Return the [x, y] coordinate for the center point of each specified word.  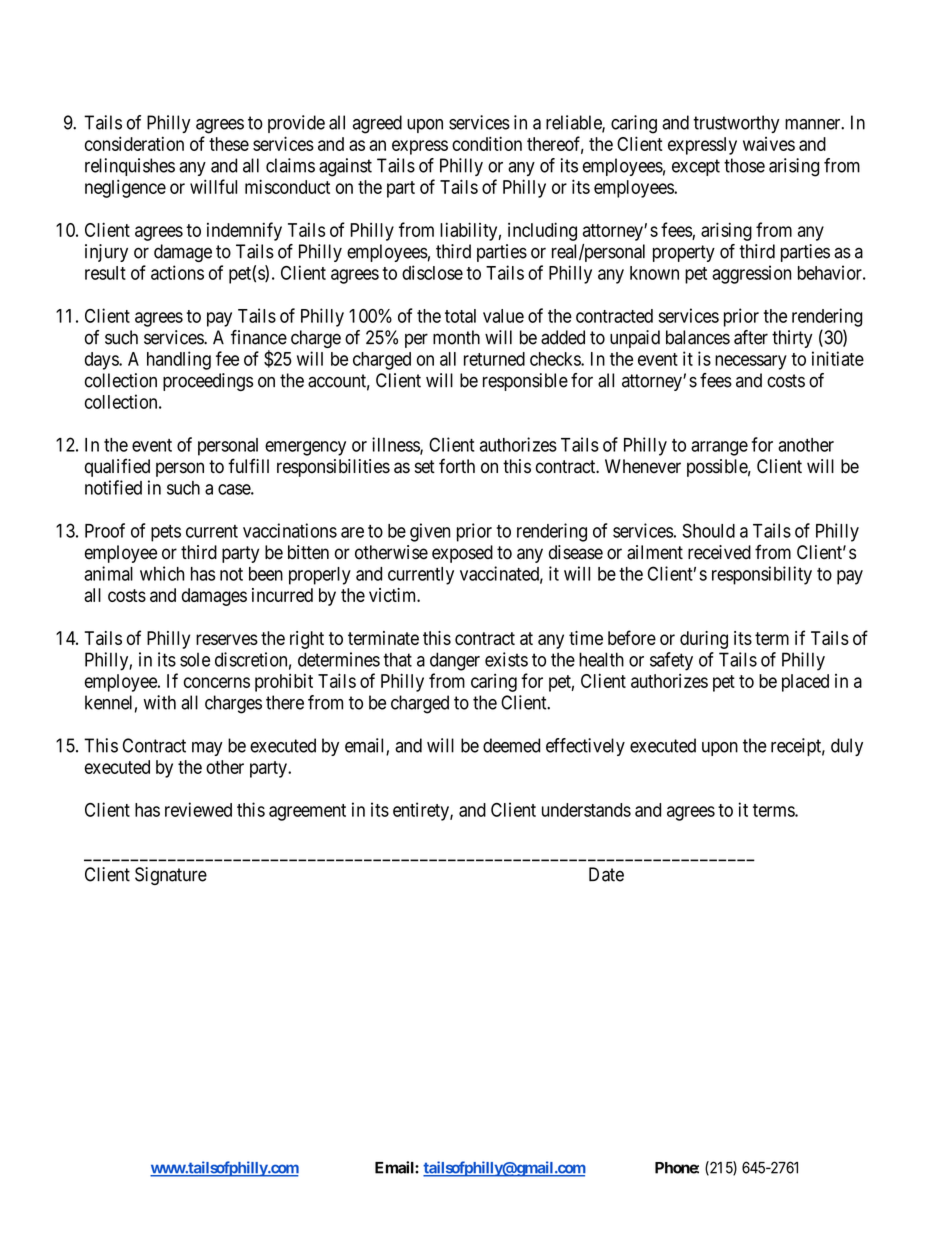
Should [708, 530]
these [229, 144]
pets [166, 533]
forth [457, 466]
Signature [171, 876]
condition [487, 143]
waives [769, 144]
